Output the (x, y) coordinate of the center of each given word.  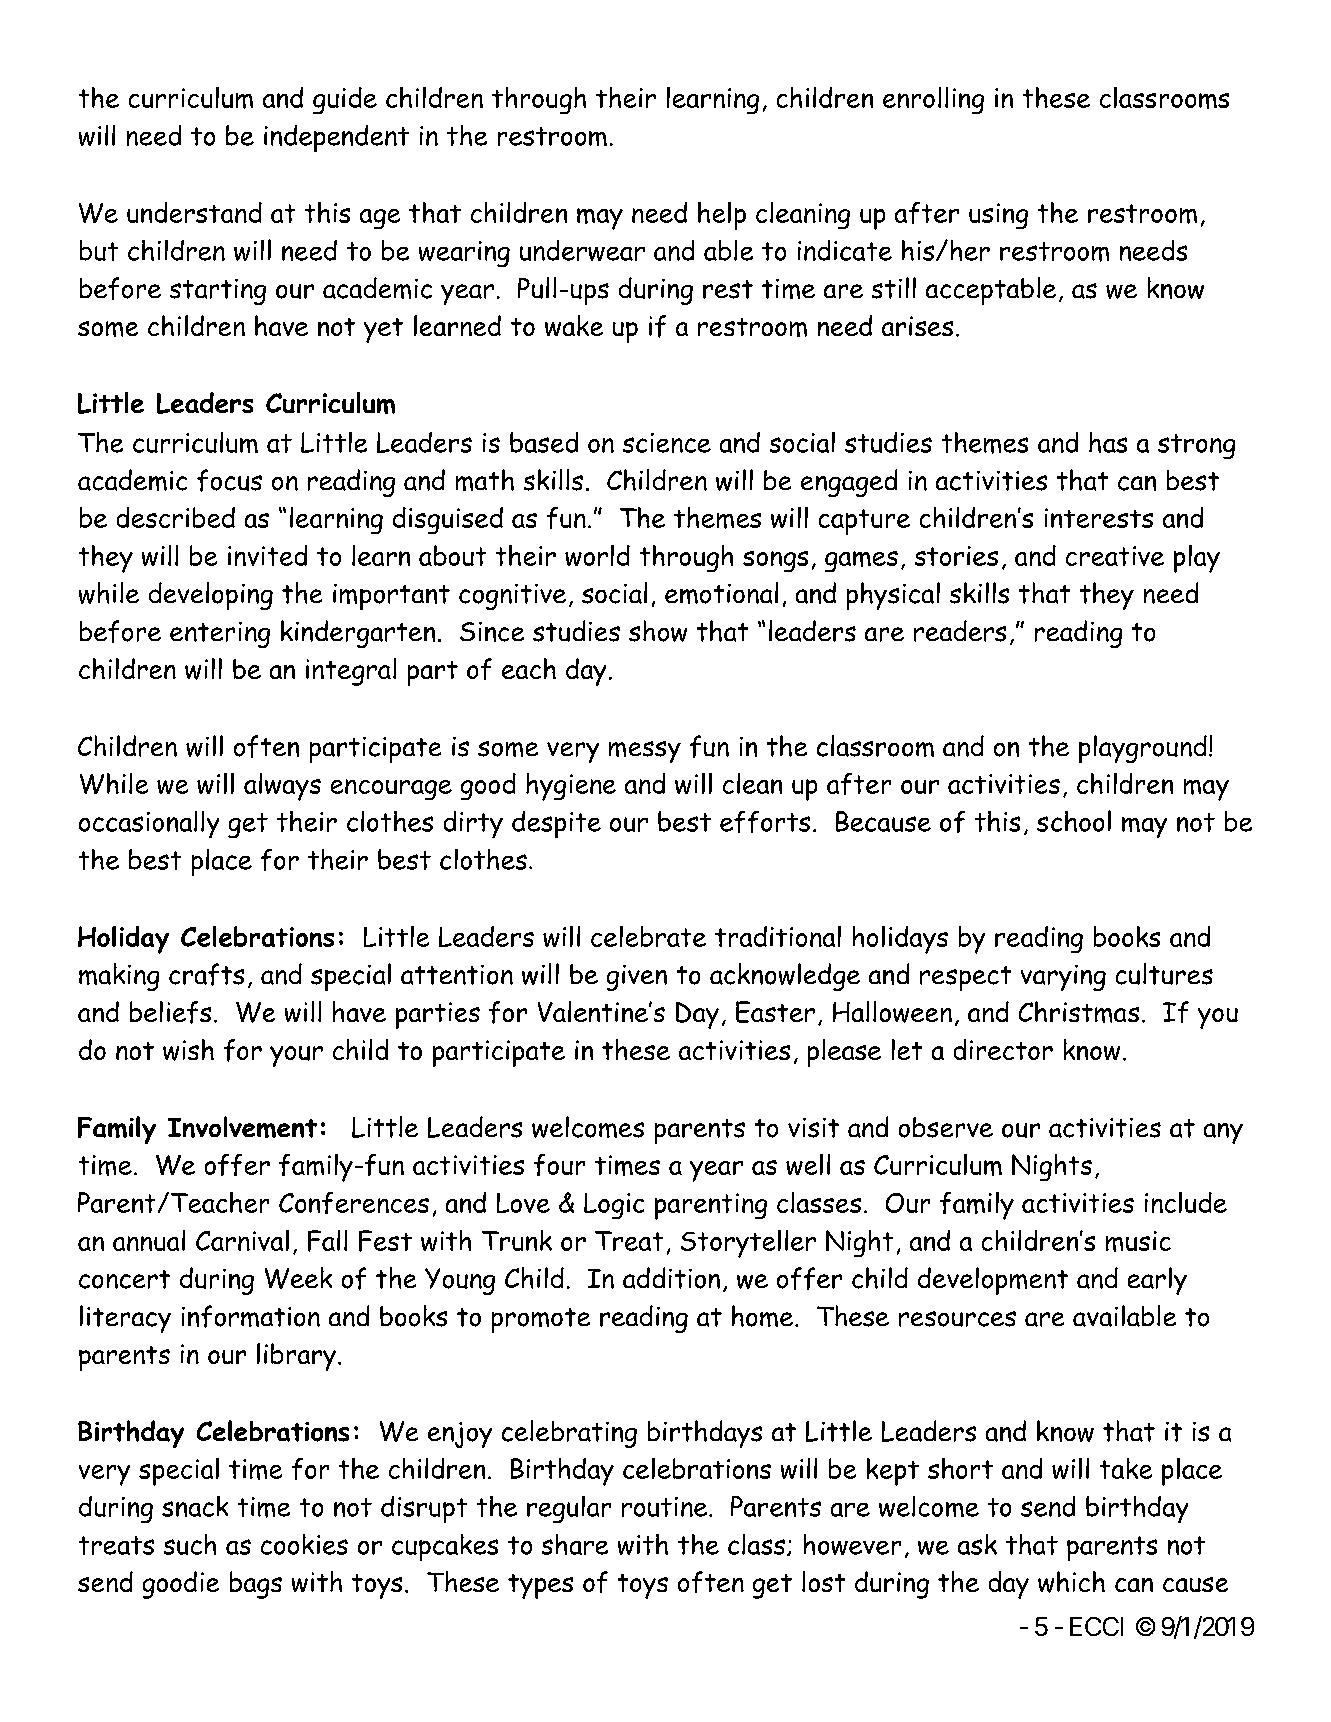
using (998, 216)
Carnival (242, 1240)
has (1108, 442)
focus (229, 480)
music (1138, 1241)
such (190, 1544)
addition (671, 1278)
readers (960, 631)
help (722, 216)
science (667, 443)
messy (645, 752)
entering (220, 635)
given (637, 978)
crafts (206, 974)
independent (336, 138)
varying (1063, 978)
